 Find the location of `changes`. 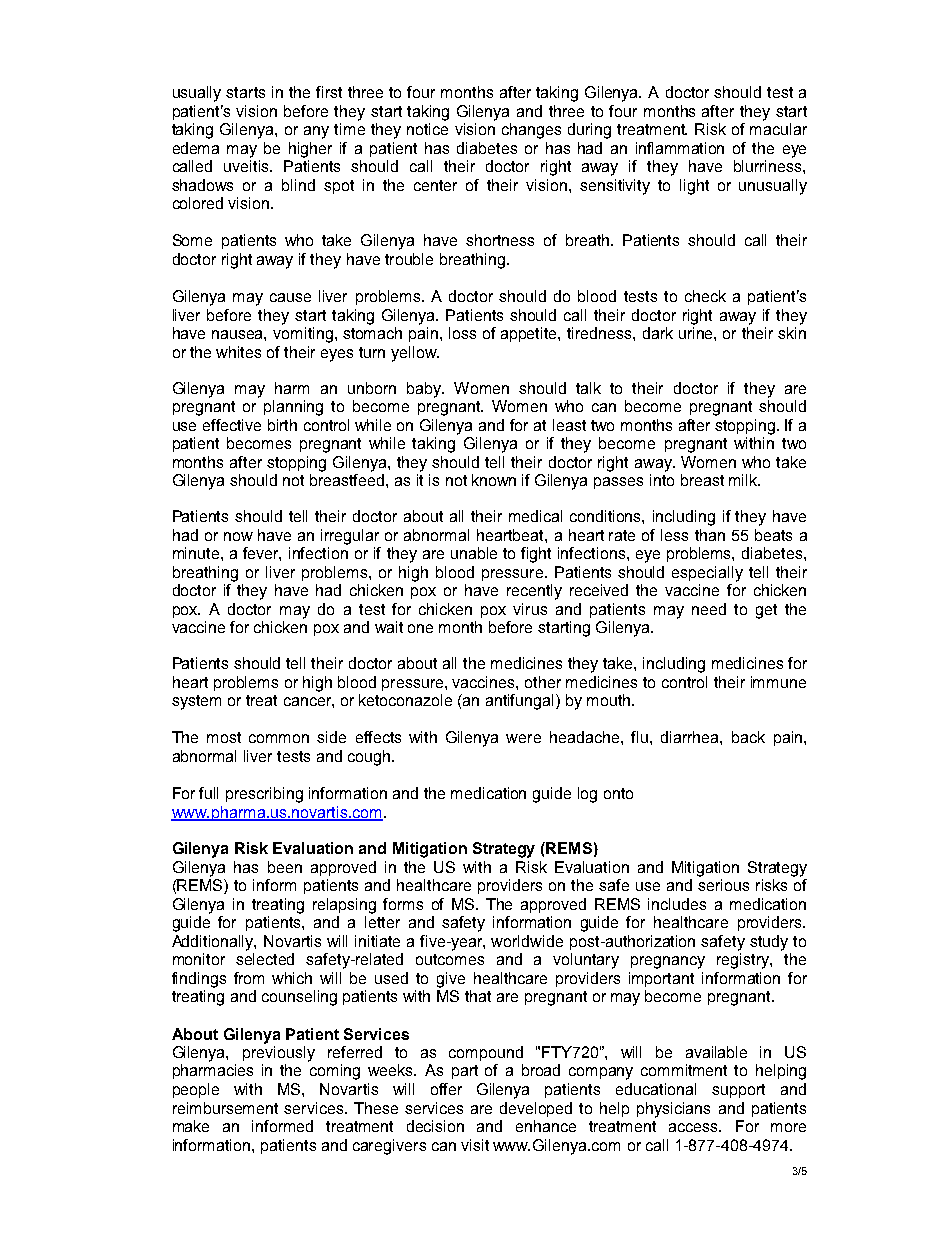

changes is located at coordinates (531, 131).
